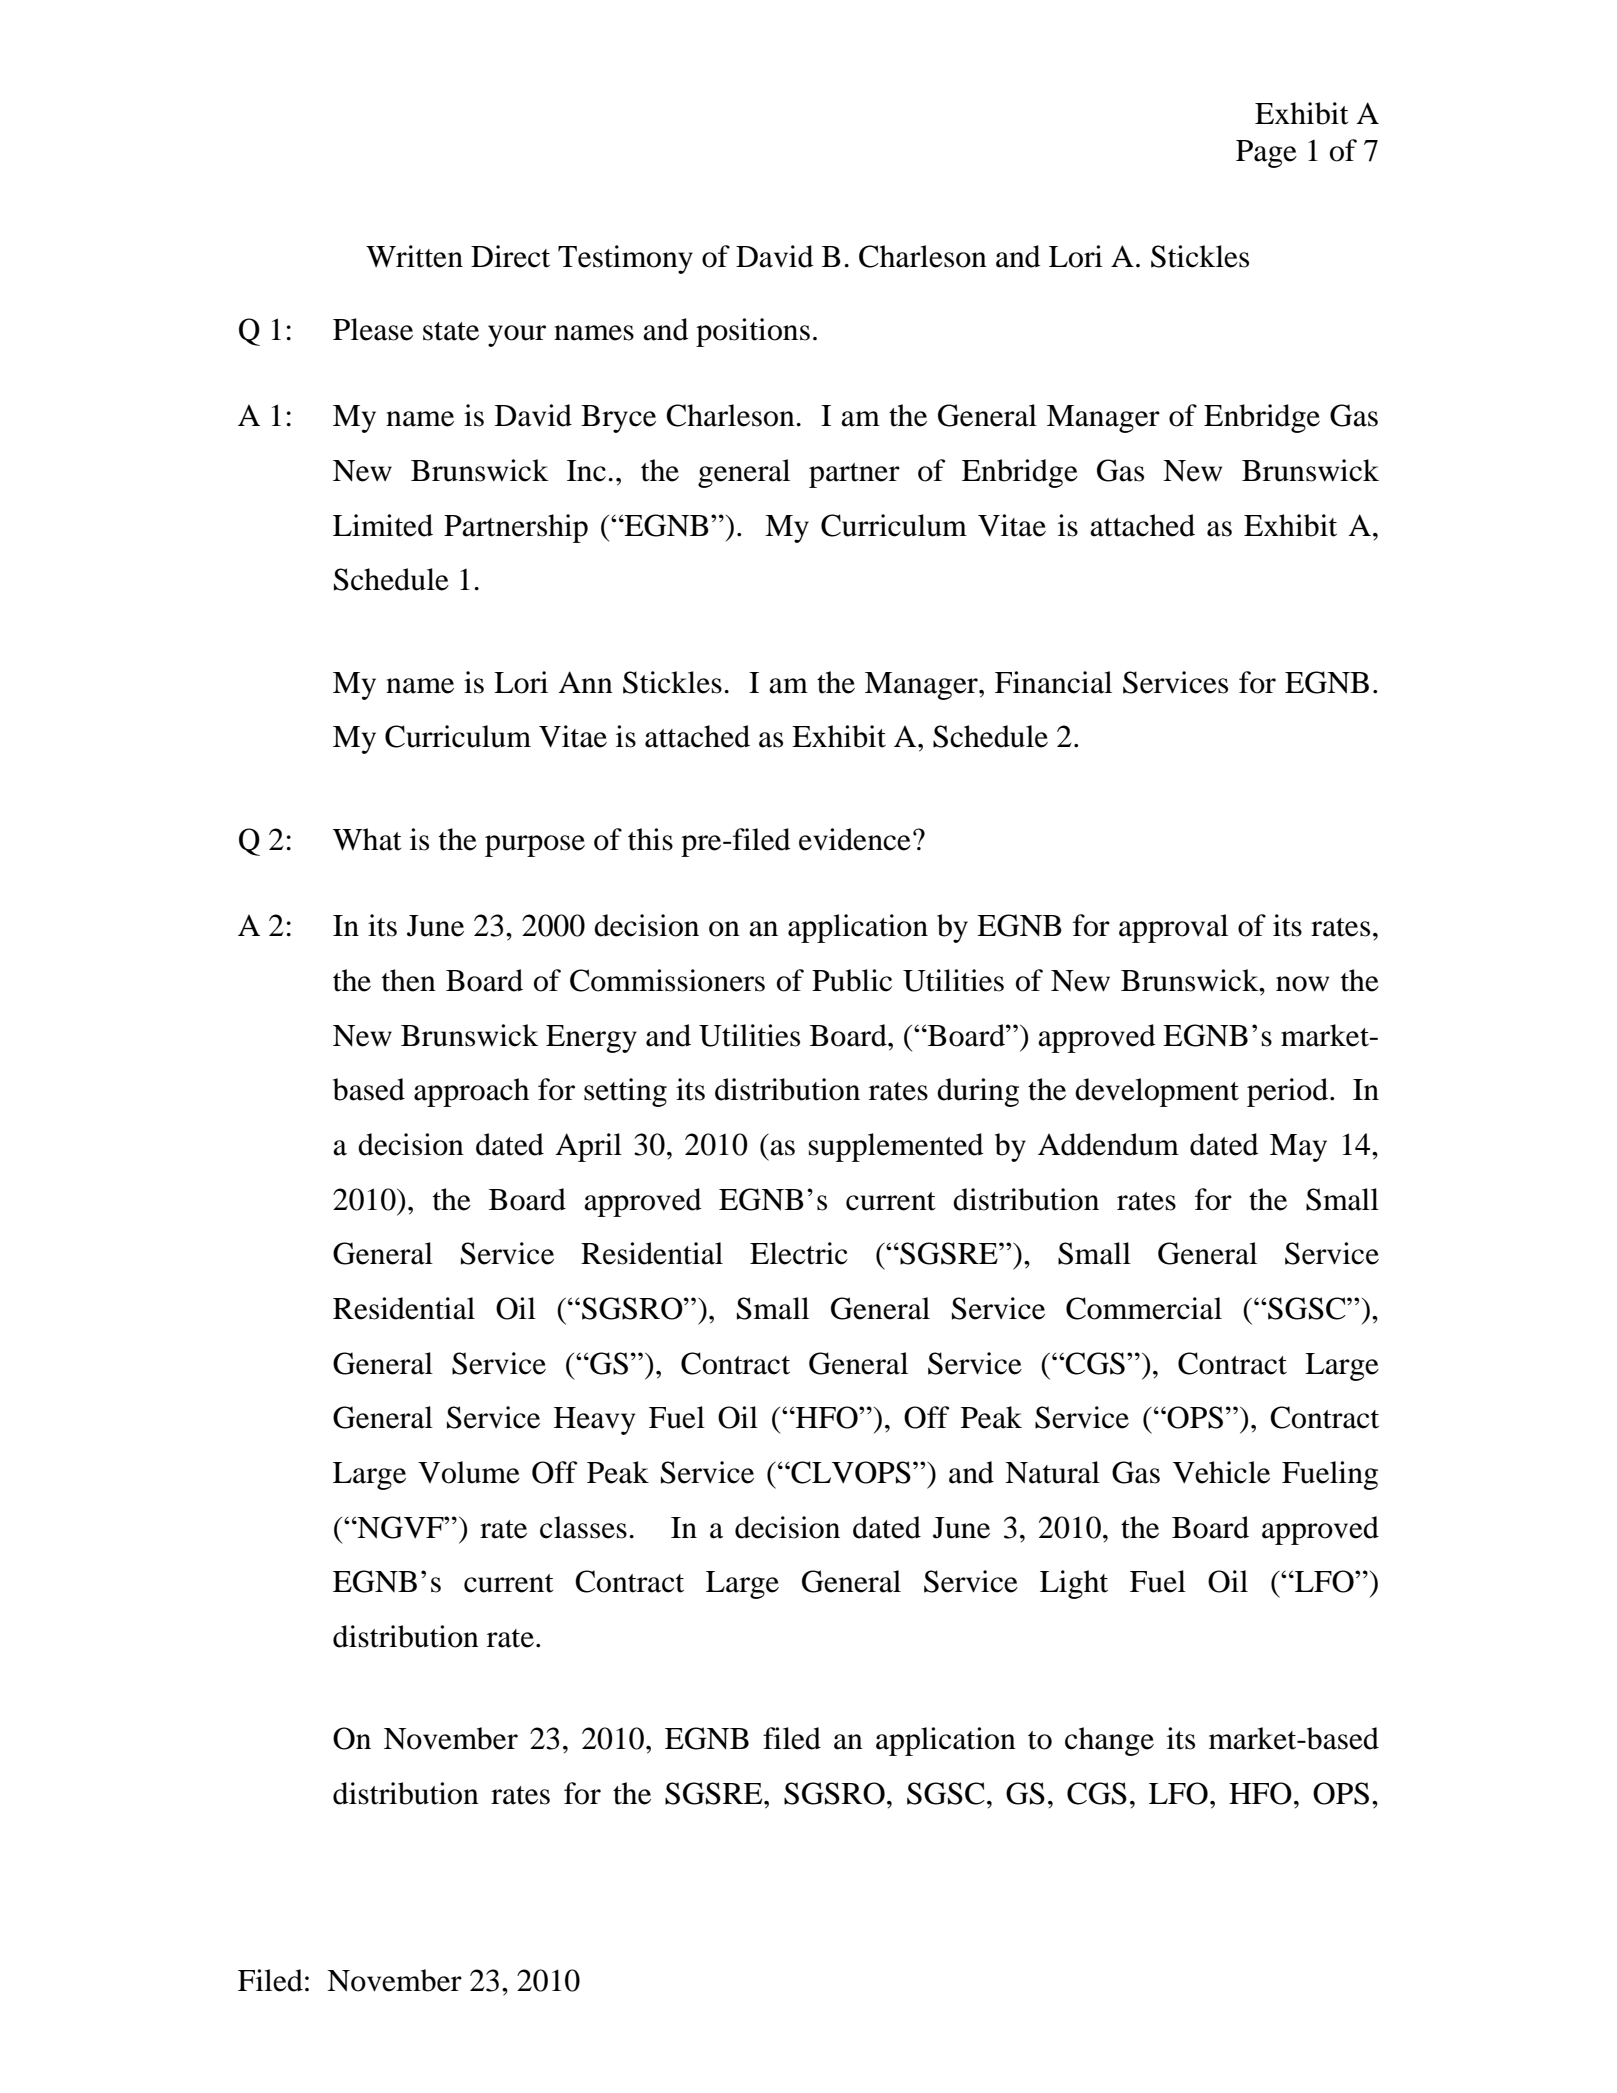  What do you see at coordinates (1144, 1308) in the screenshot?
I see `Commercial` at bounding box center [1144, 1308].
